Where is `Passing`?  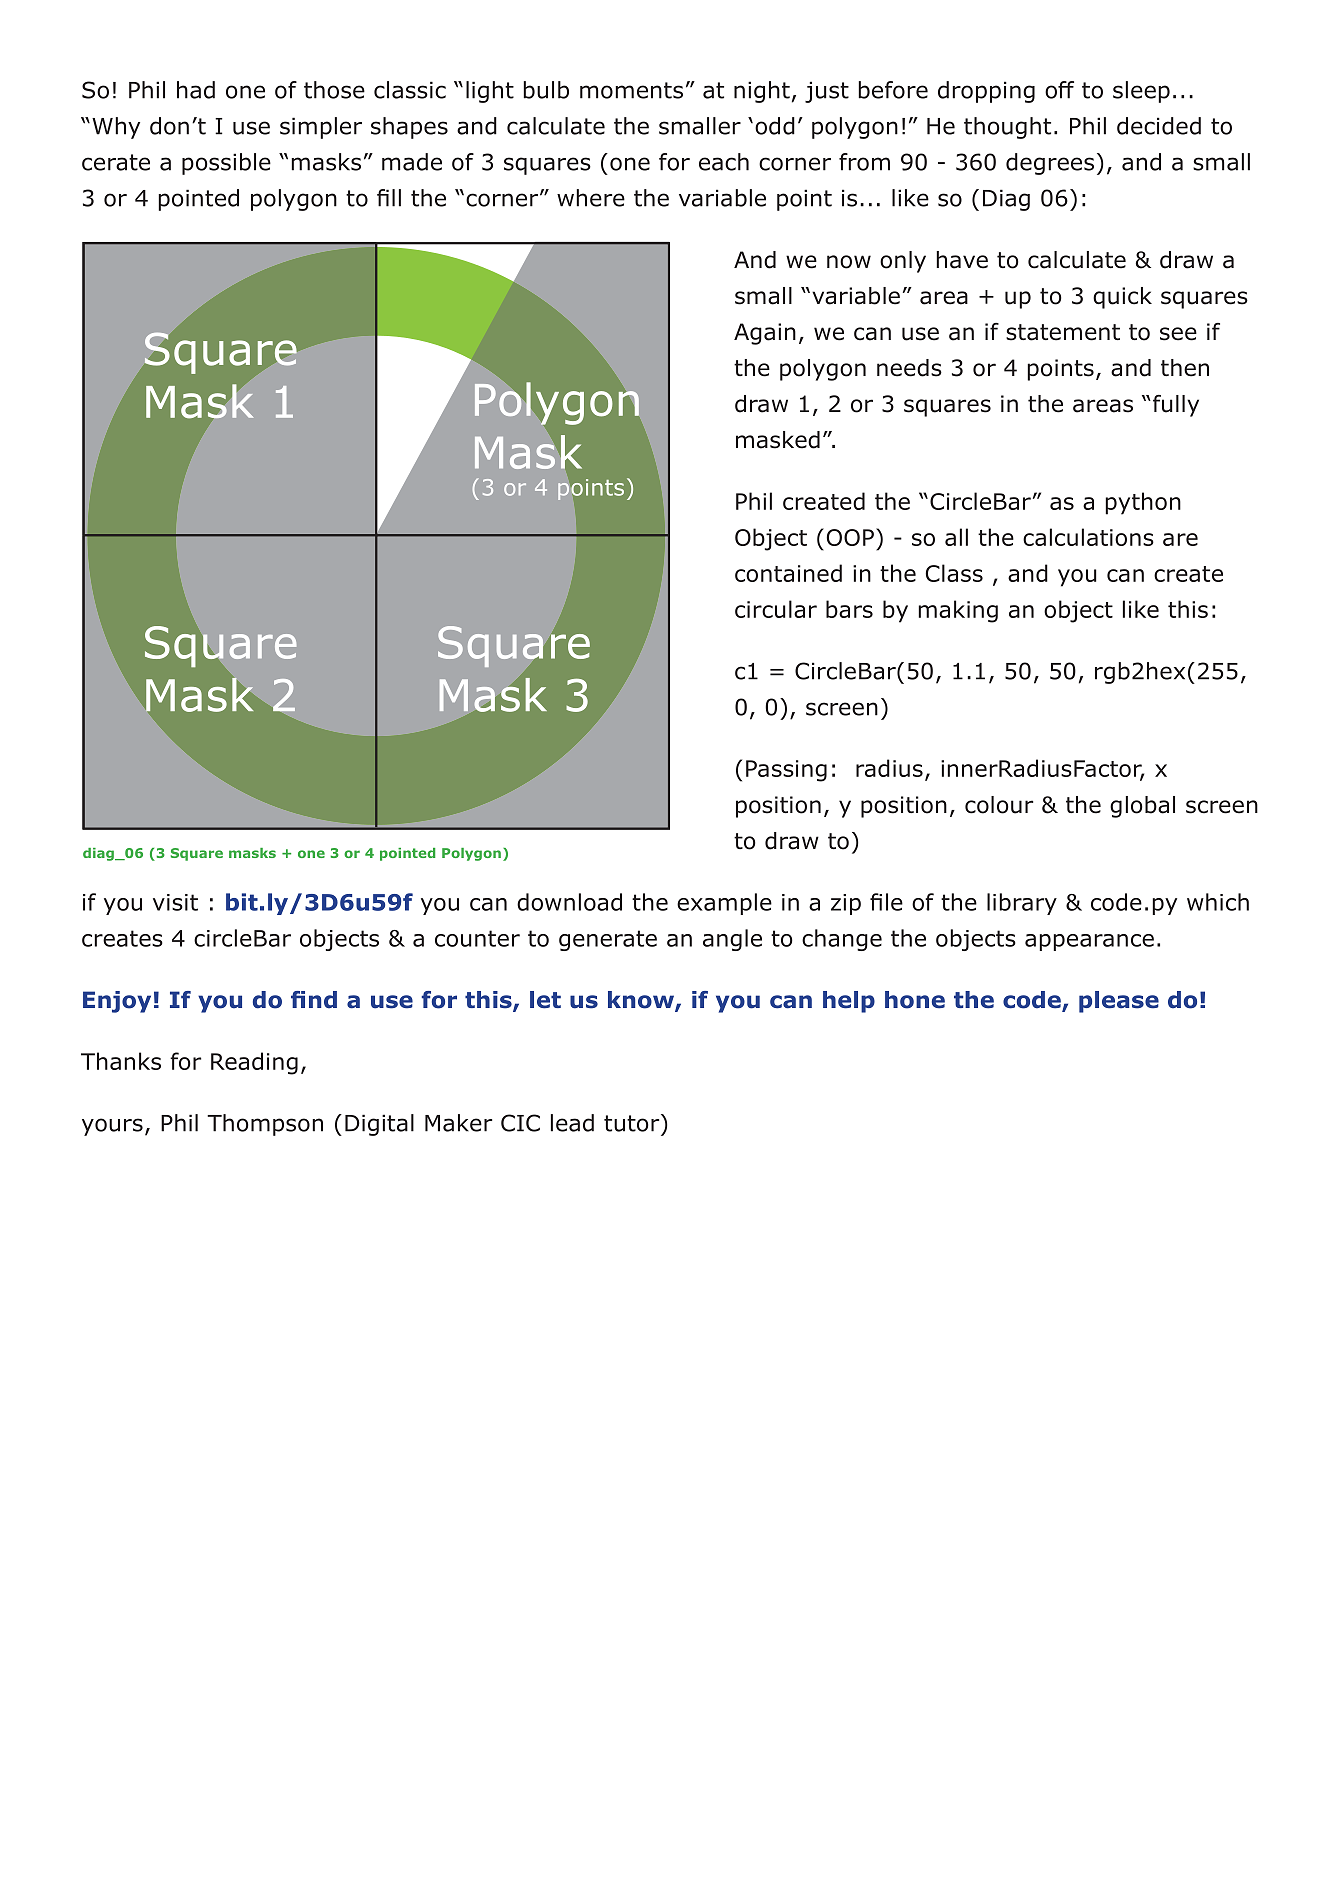 Passing is located at coordinates (786, 771).
